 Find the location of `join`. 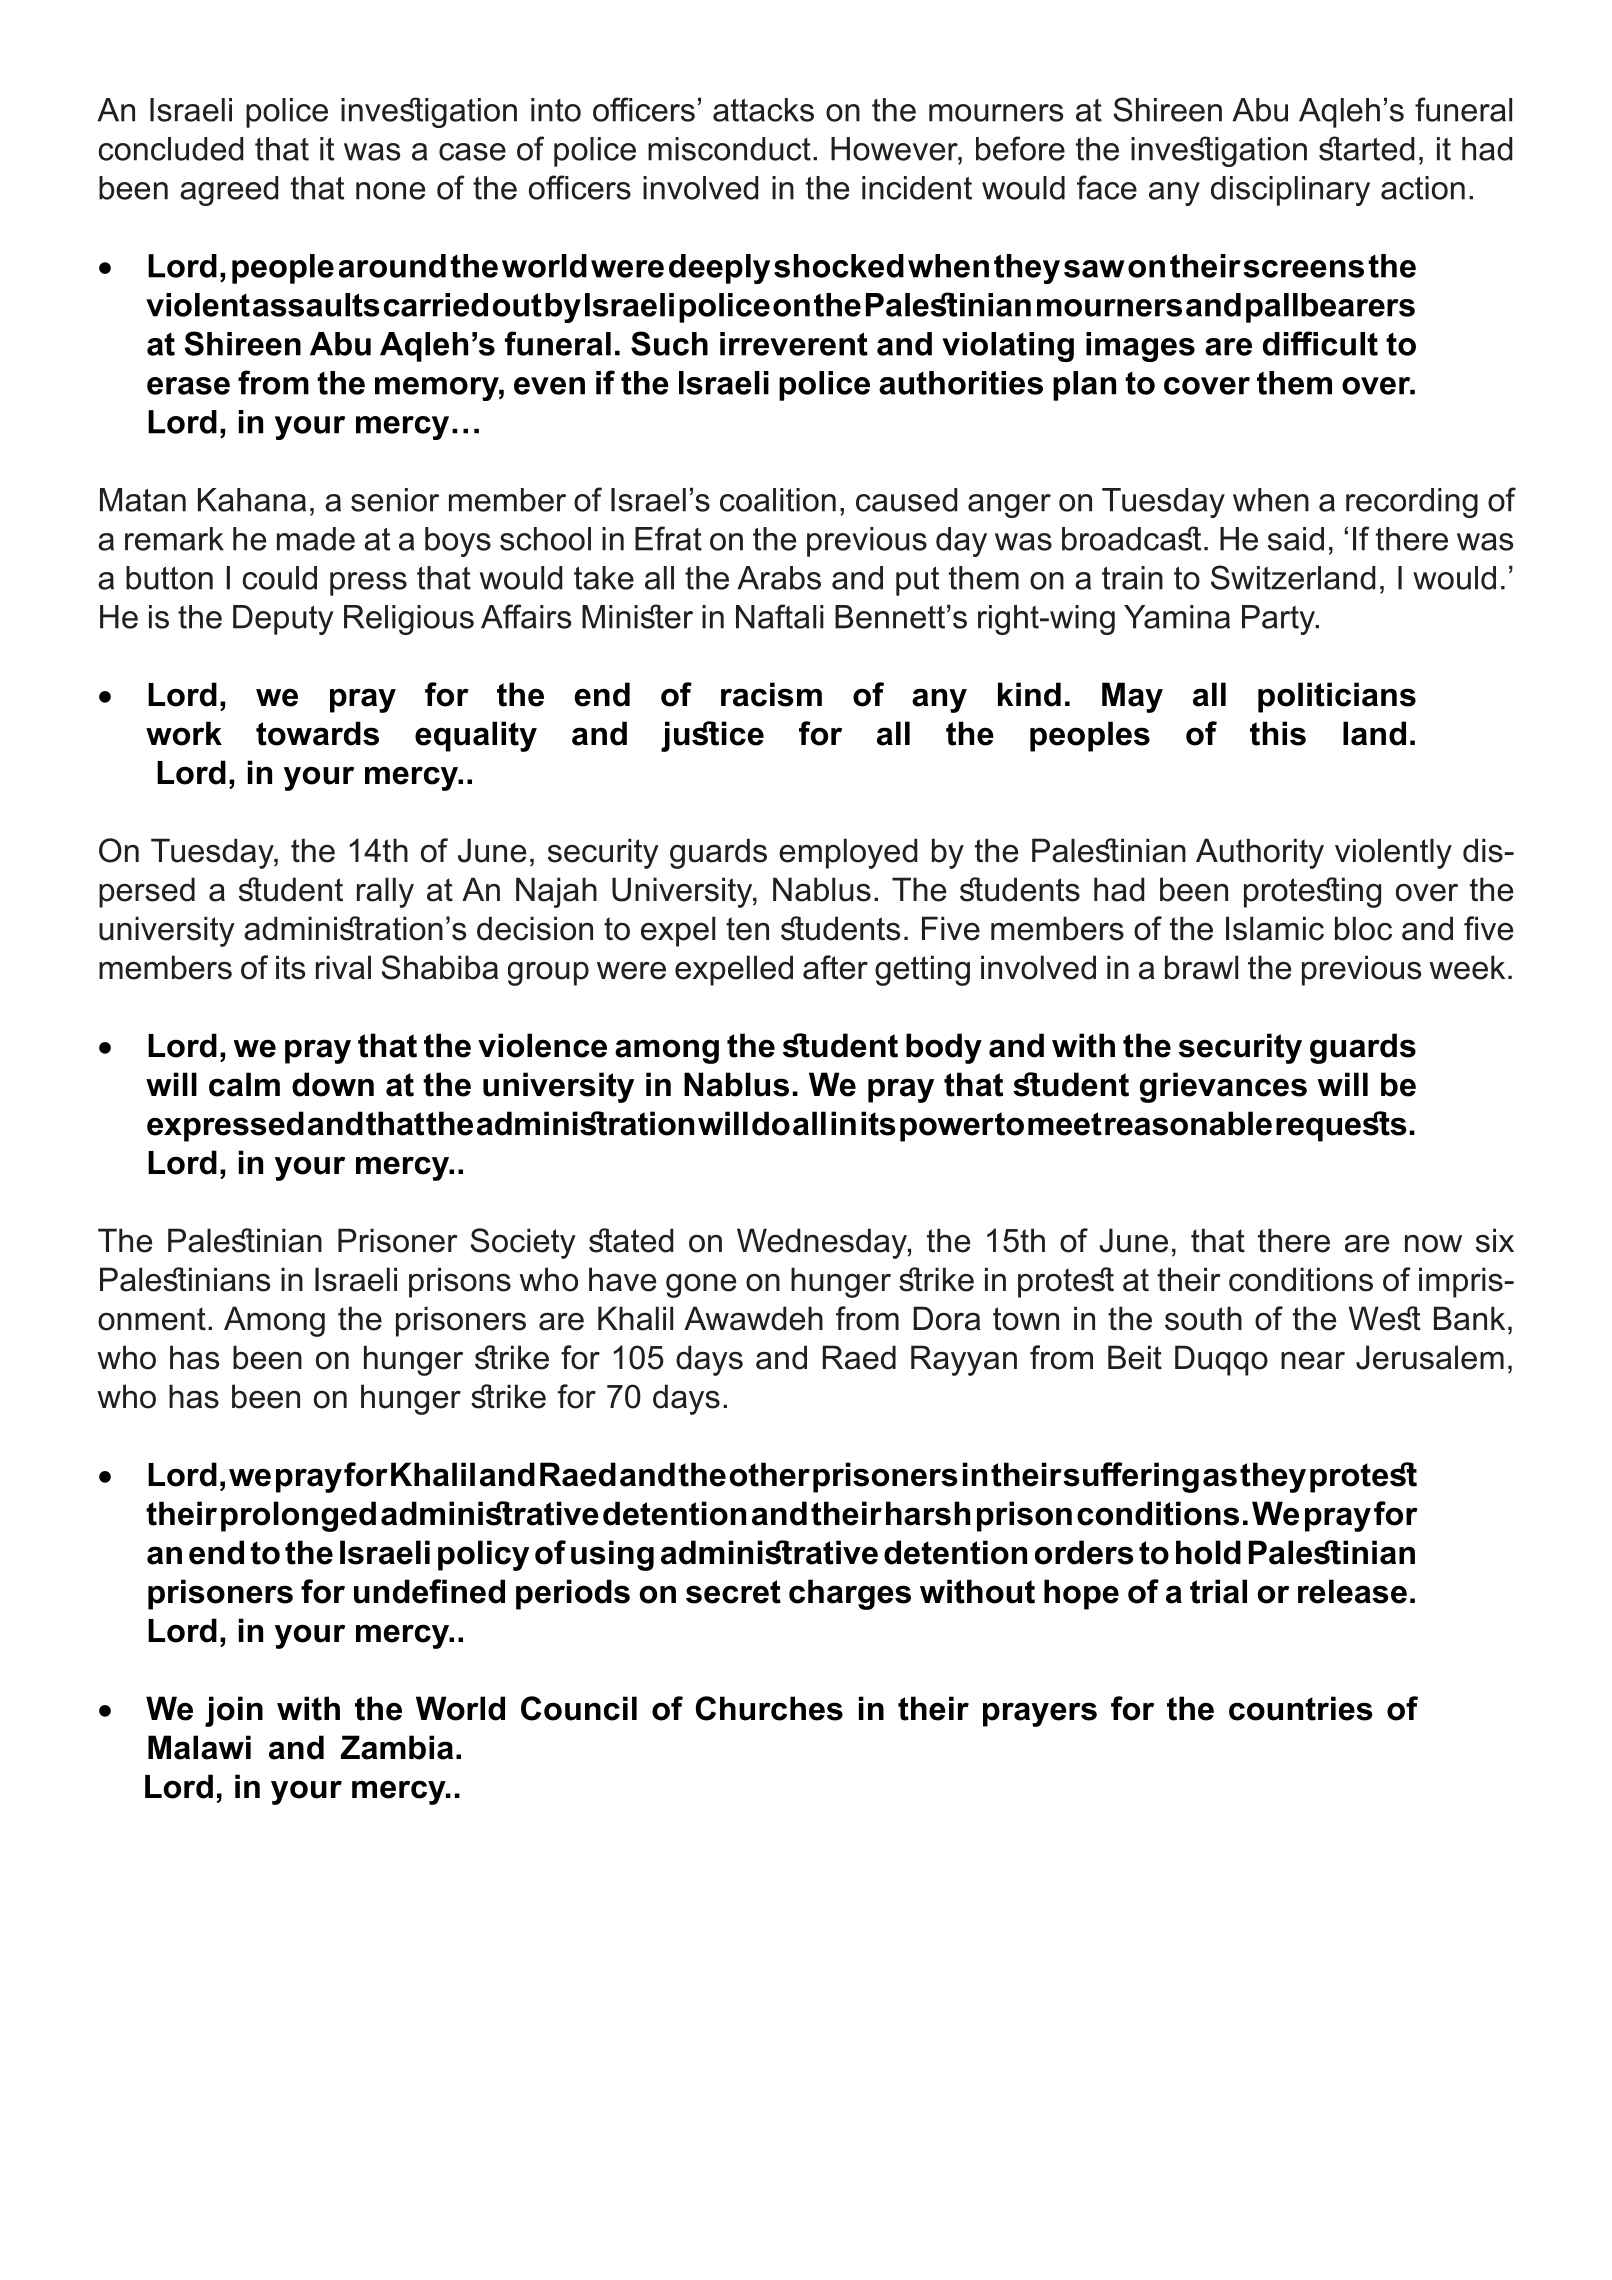

join is located at coordinates (234, 1711).
